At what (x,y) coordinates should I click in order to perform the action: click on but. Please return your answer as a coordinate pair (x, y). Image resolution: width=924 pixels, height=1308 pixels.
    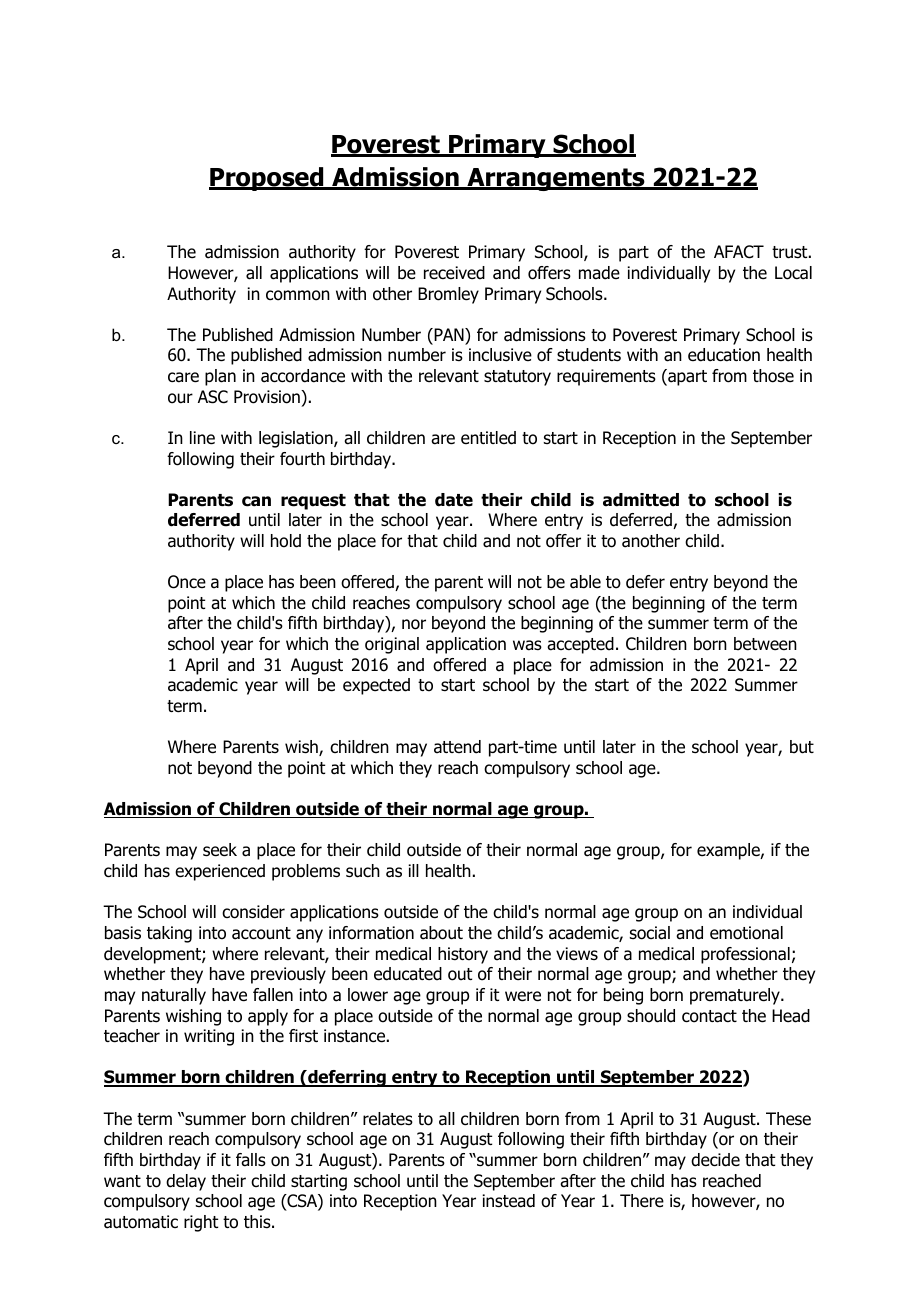
    Looking at the image, I should click on (802, 747).
